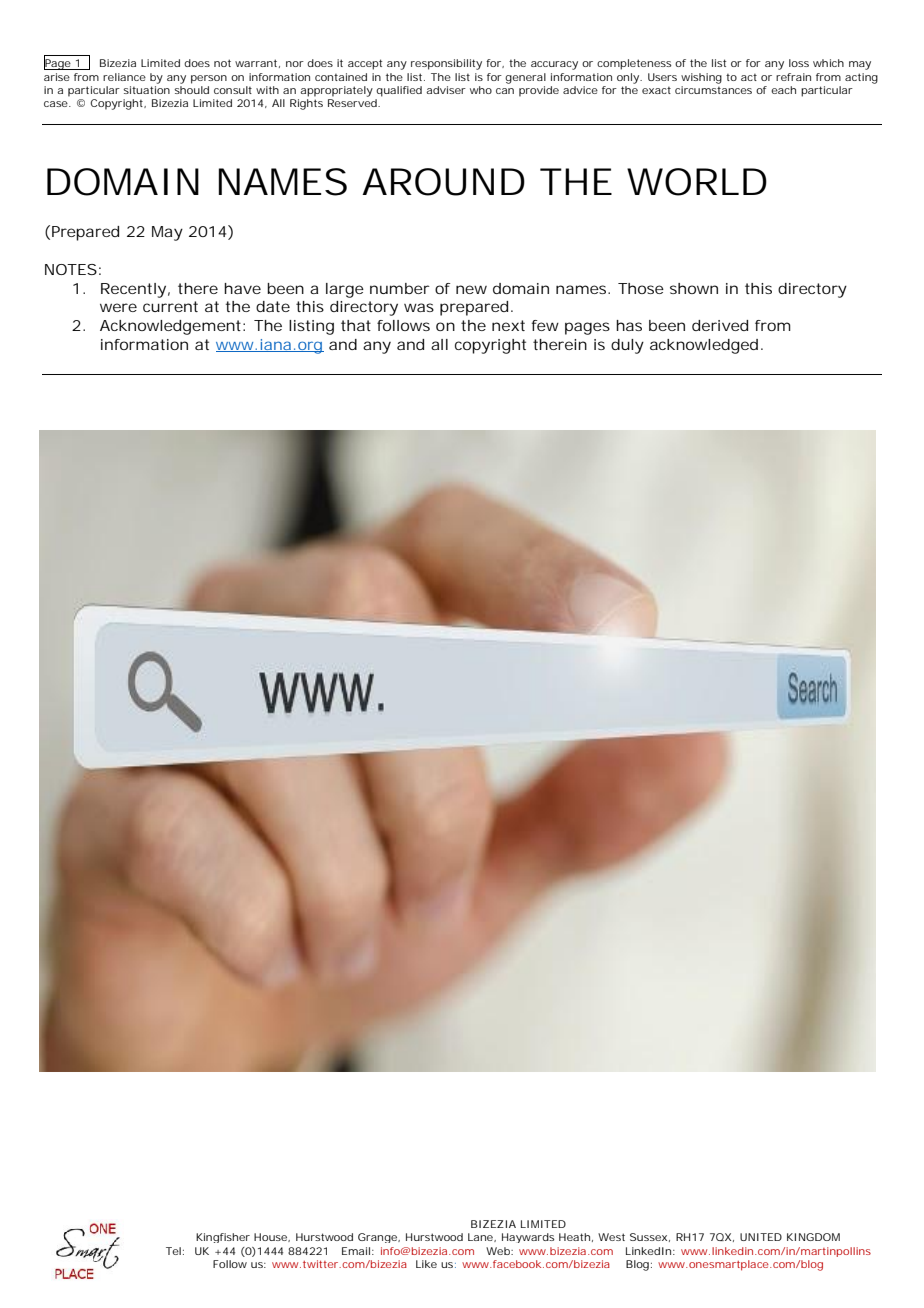  Describe the element at coordinates (498, 1251) in the screenshot. I see `Web` at that location.
